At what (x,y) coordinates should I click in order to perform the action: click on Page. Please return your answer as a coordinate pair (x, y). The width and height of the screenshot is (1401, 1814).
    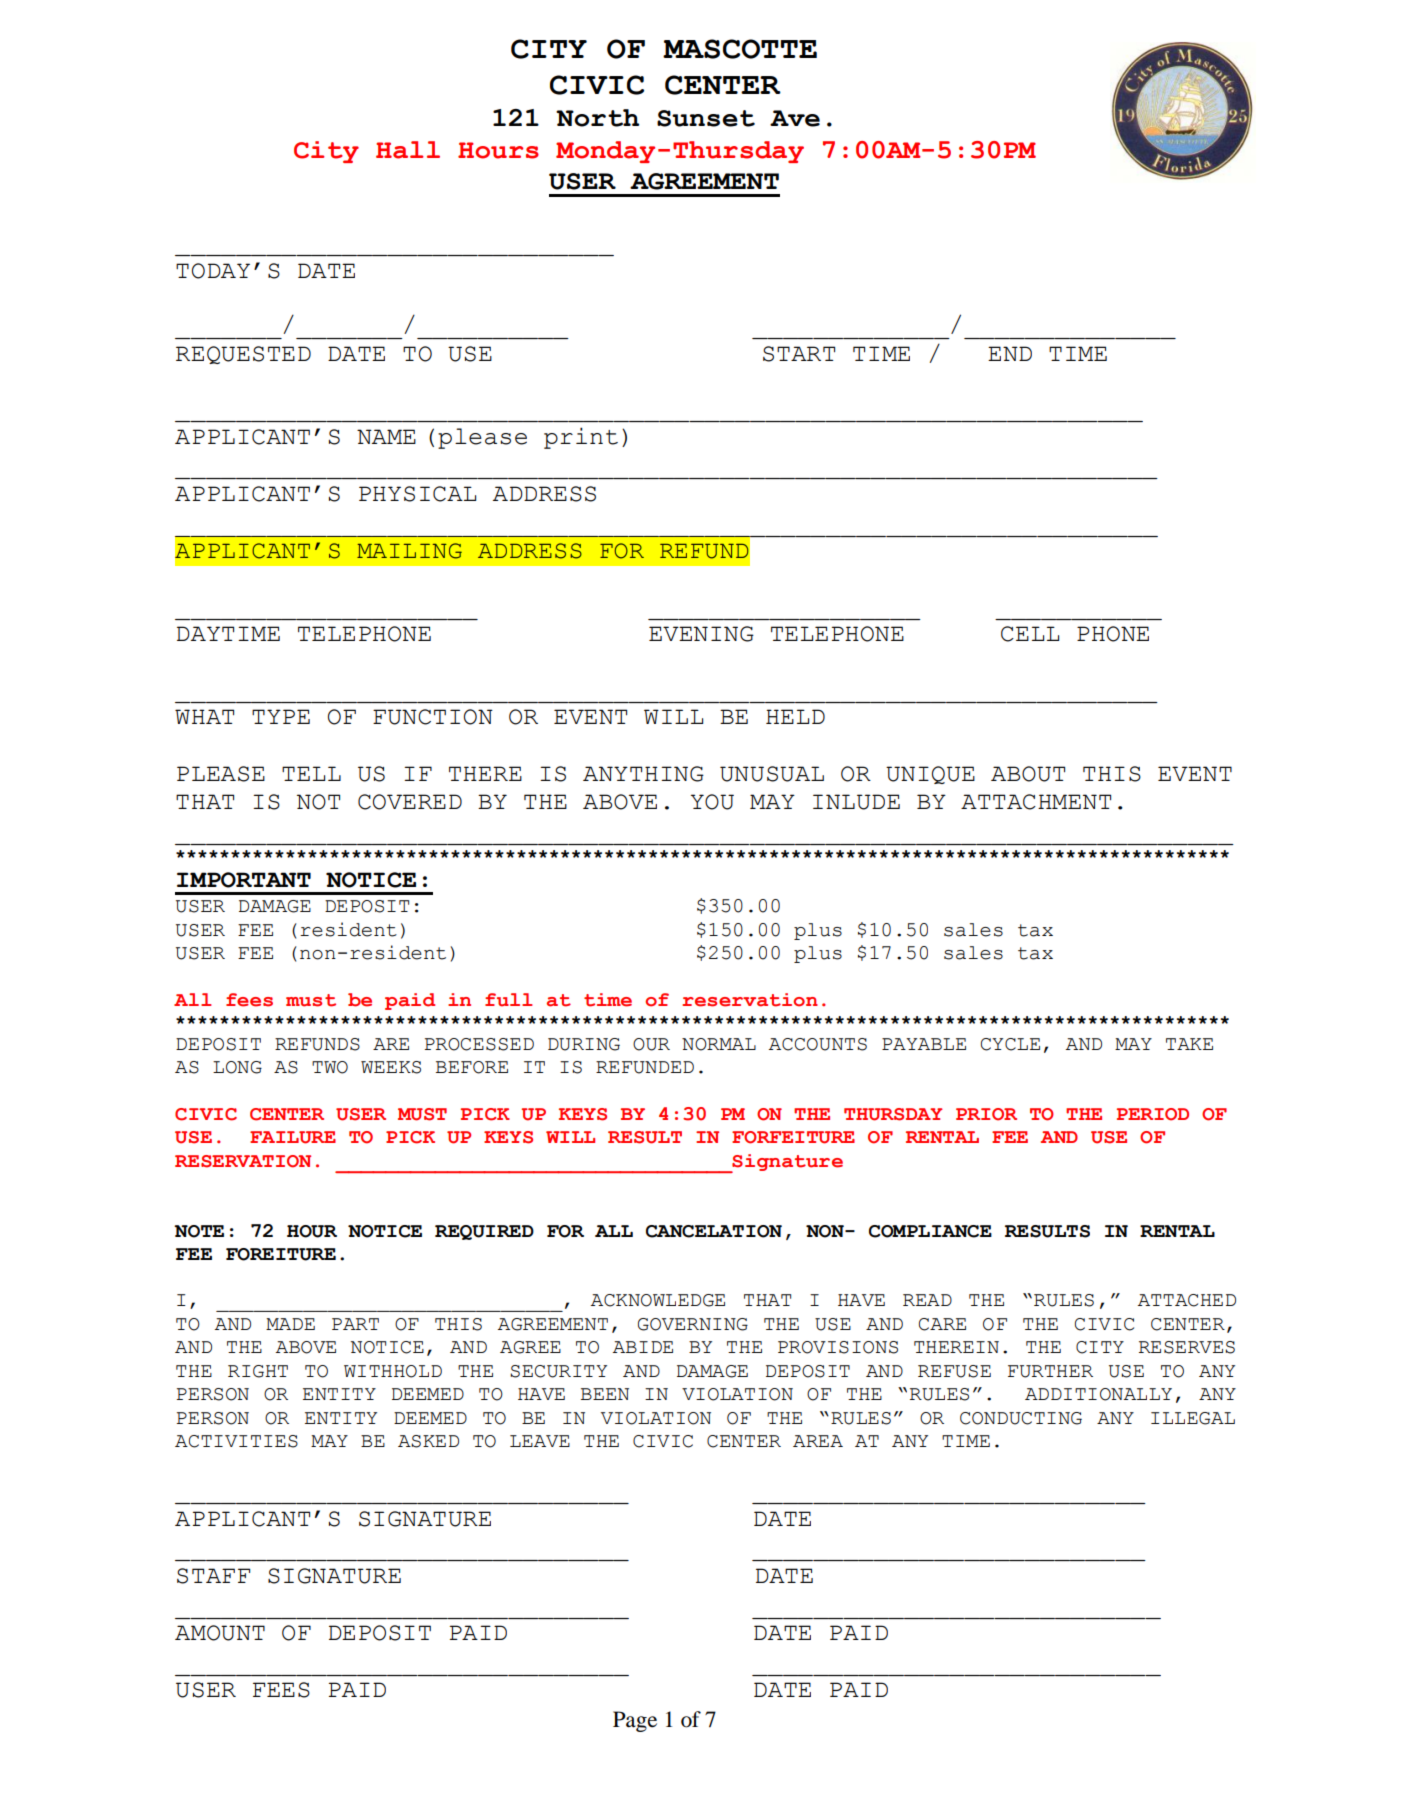
    Looking at the image, I should click on (635, 1721).
